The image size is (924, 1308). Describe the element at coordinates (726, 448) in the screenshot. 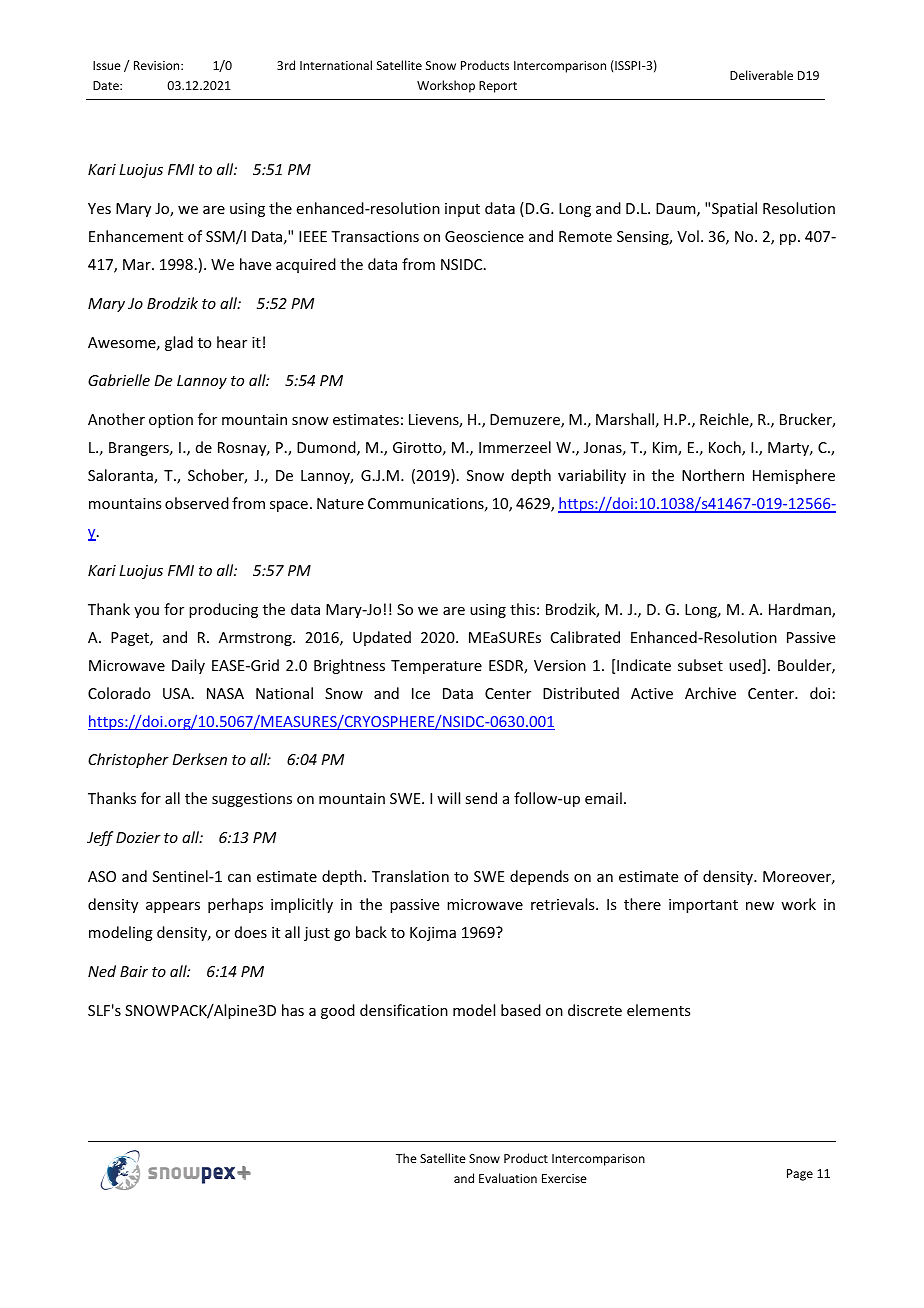

I see `Koch` at that location.
